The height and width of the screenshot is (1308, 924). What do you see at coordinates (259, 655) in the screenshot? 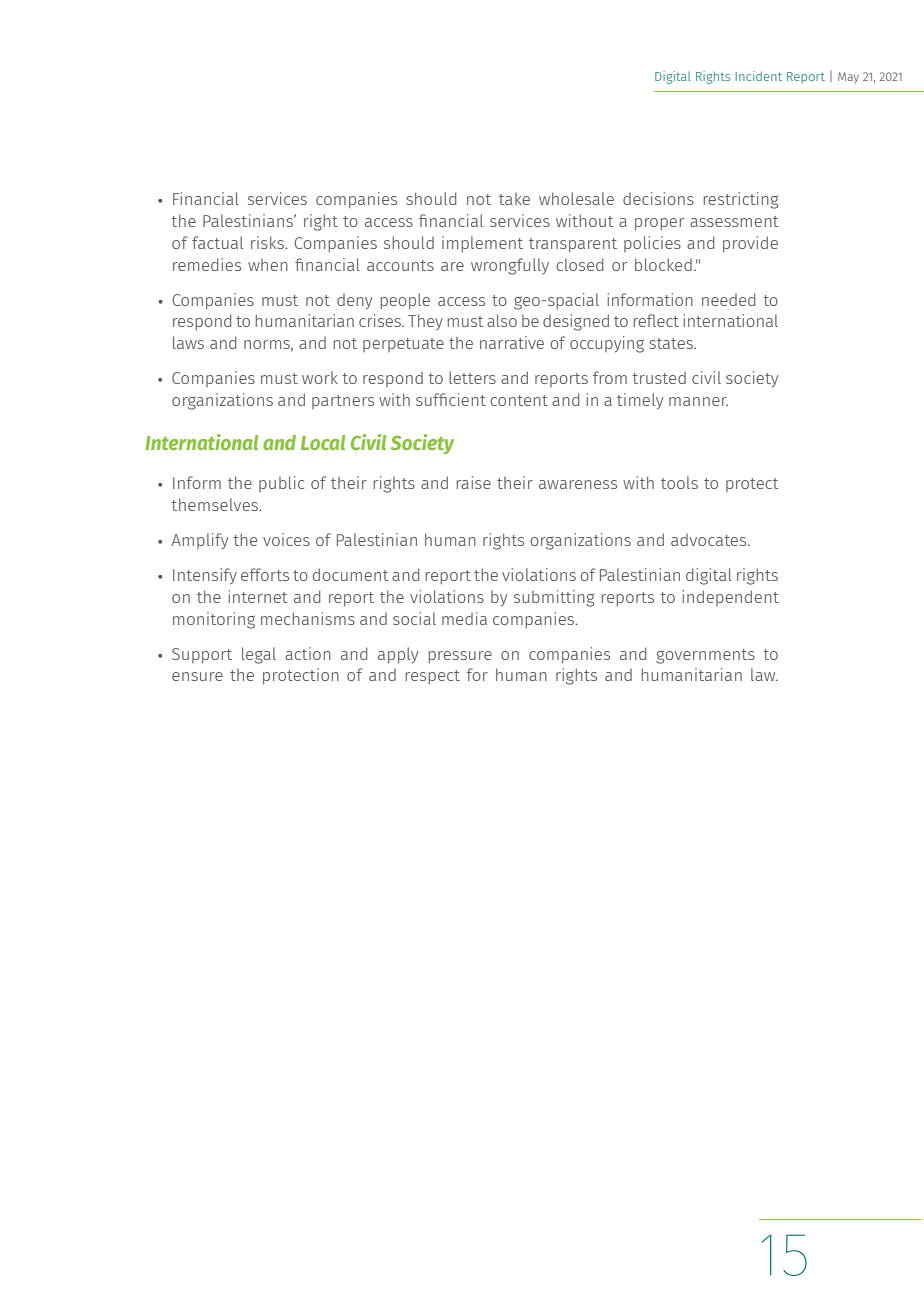
I see `legal` at bounding box center [259, 655].
